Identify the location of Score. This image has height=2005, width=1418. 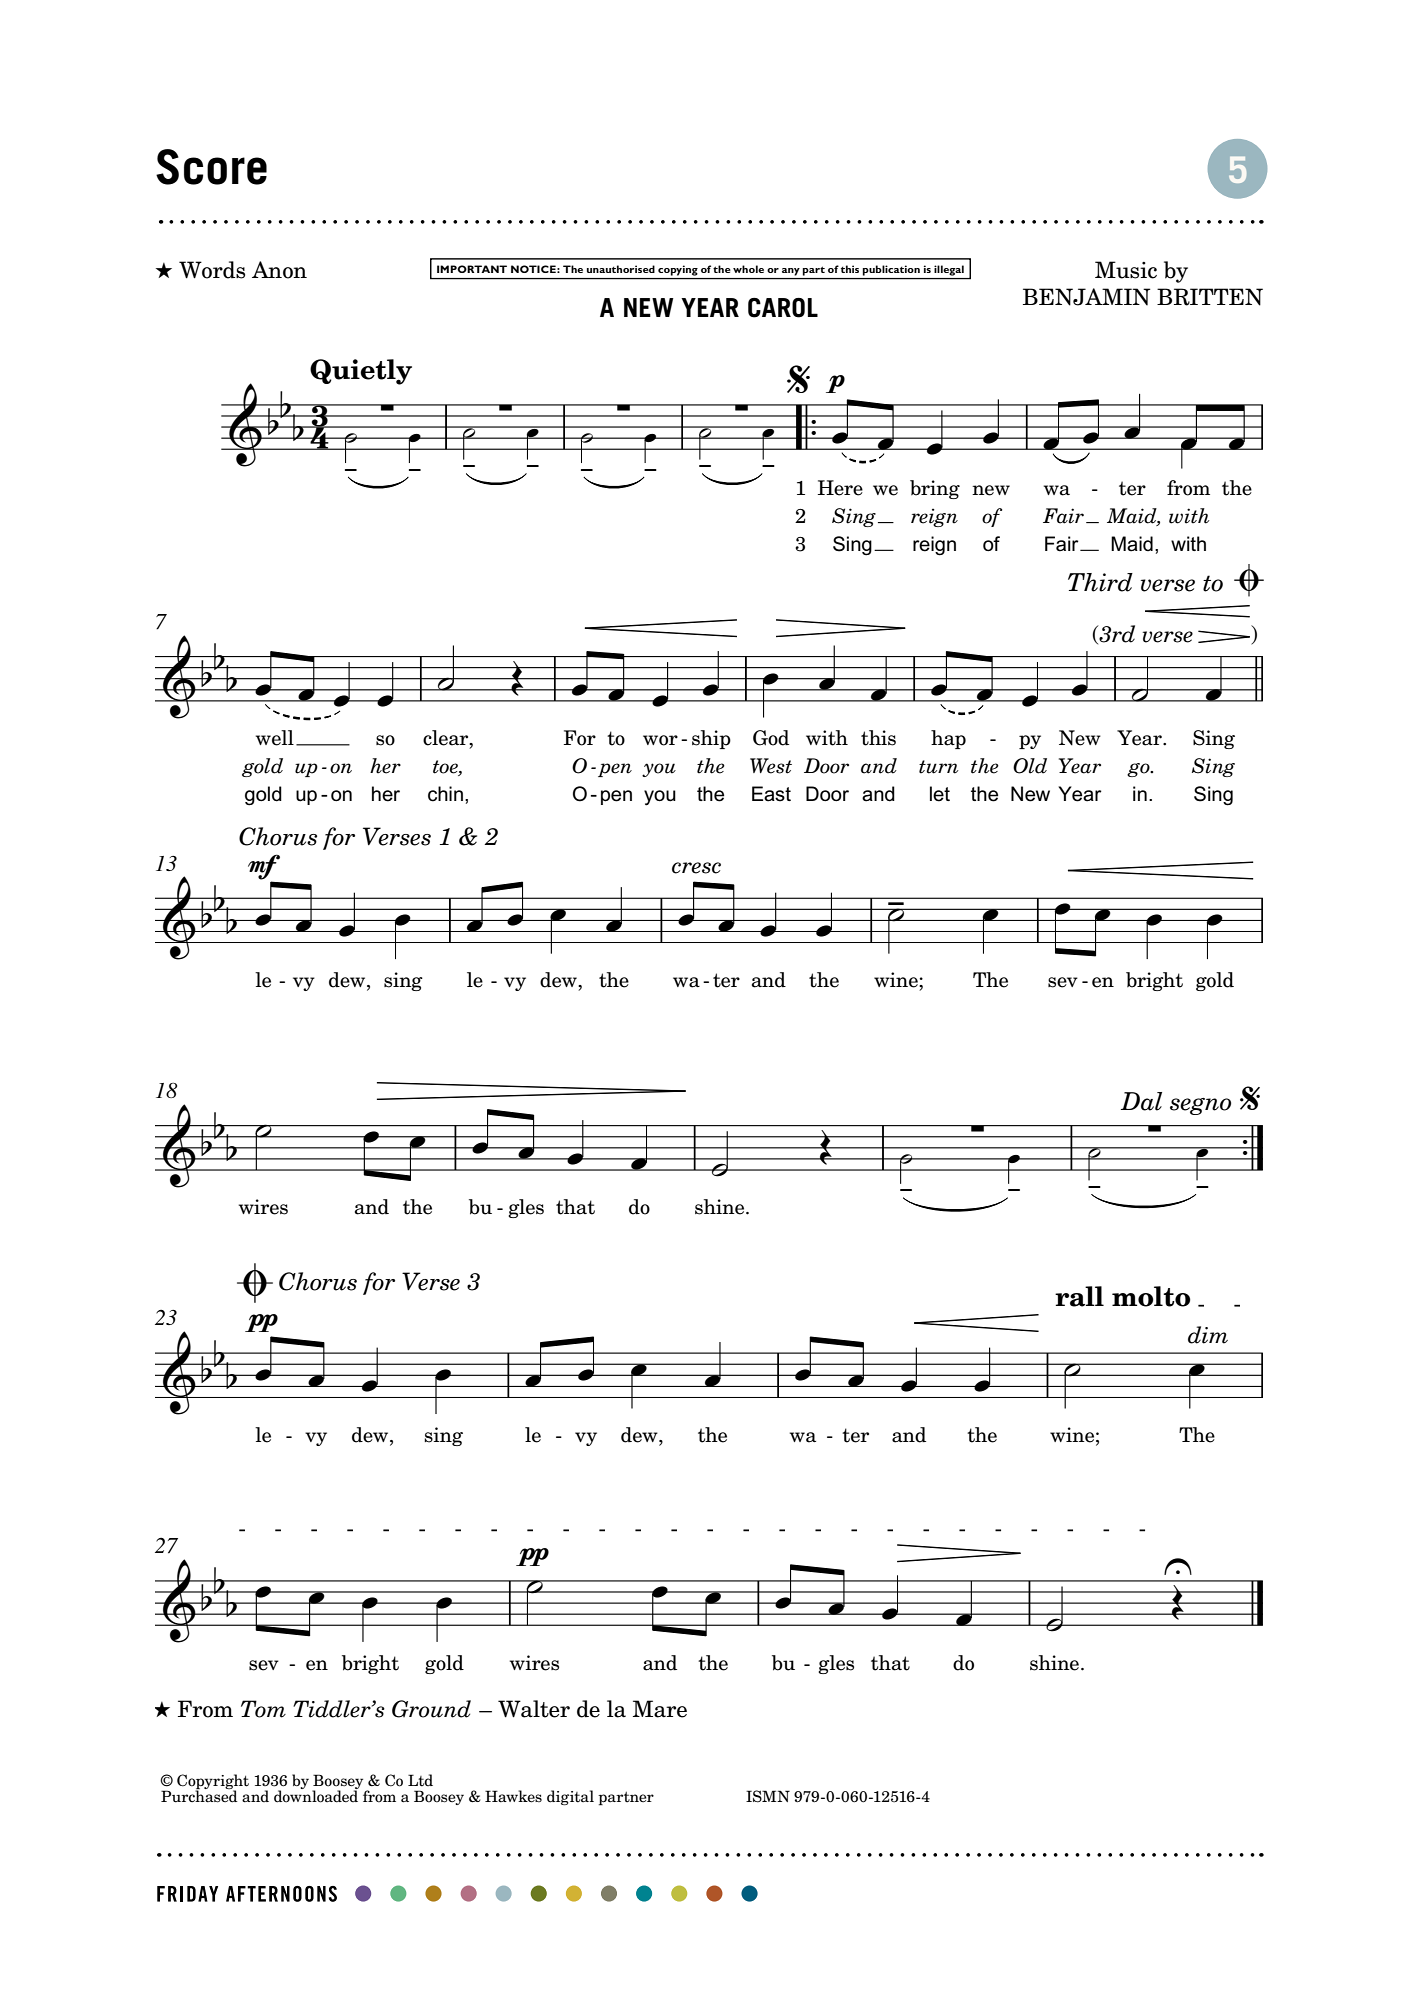
(211, 167).
